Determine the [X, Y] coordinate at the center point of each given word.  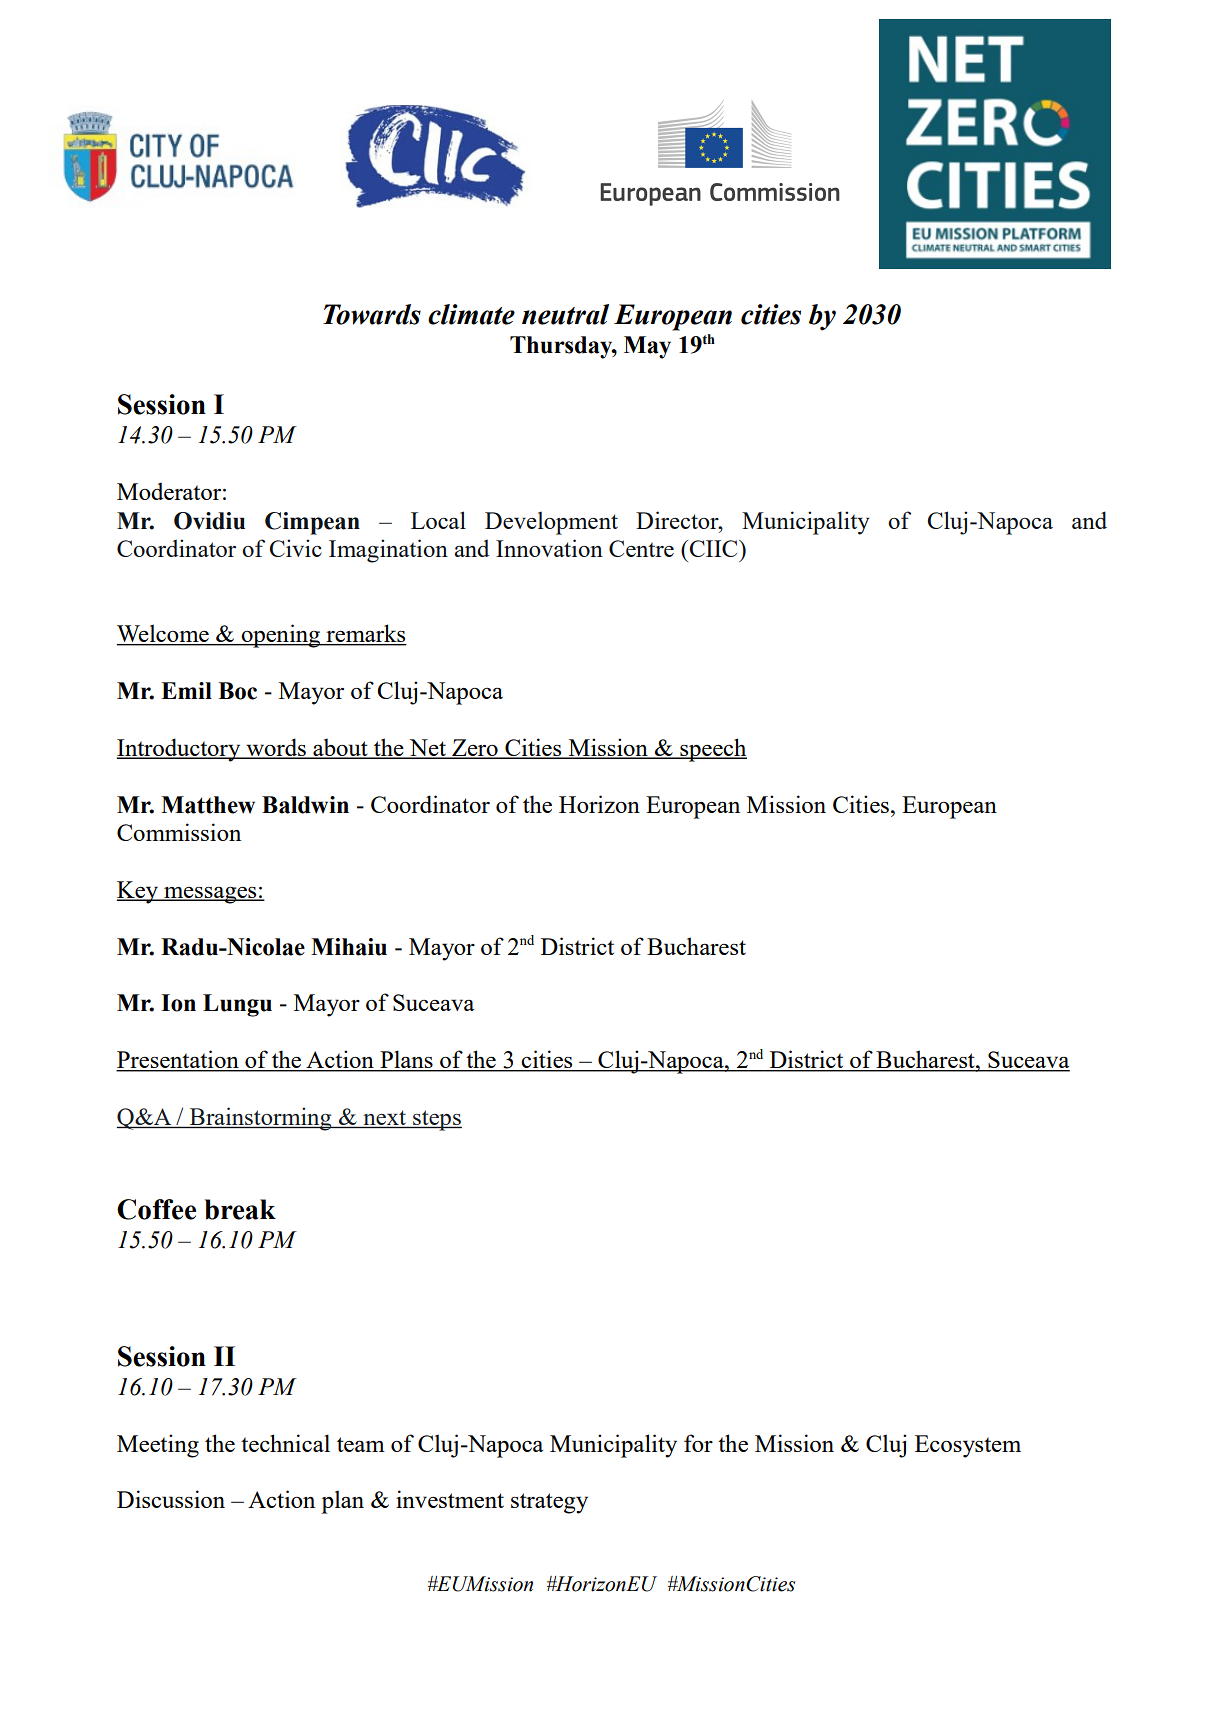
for [698, 1443]
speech [712, 750]
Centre [641, 548]
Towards [372, 314]
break [240, 1209]
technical [285, 1443]
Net [428, 749]
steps [436, 1120]
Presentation [178, 1060]
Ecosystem [968, 1446]
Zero [475, 749]
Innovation [549, 548]
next [385, 1119]
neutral [565, 314]
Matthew [208, 805]
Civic [296, 548]
